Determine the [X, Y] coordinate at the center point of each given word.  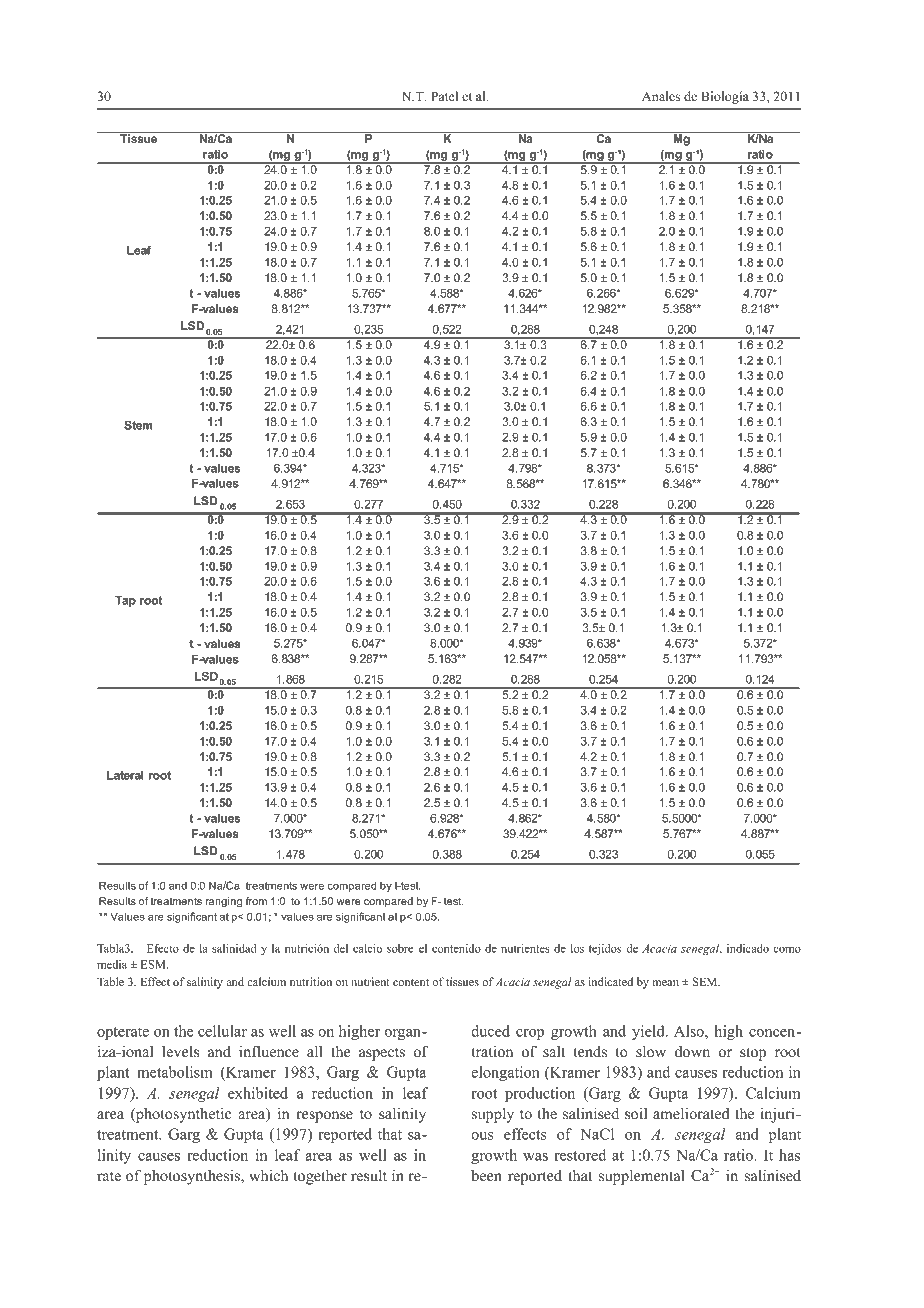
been [486, 1176]
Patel [444, 96]
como [787, 949]
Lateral [125, 775]
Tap [125, 601]
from [256, 901]
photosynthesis [193, 1177]
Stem [138, 425]
